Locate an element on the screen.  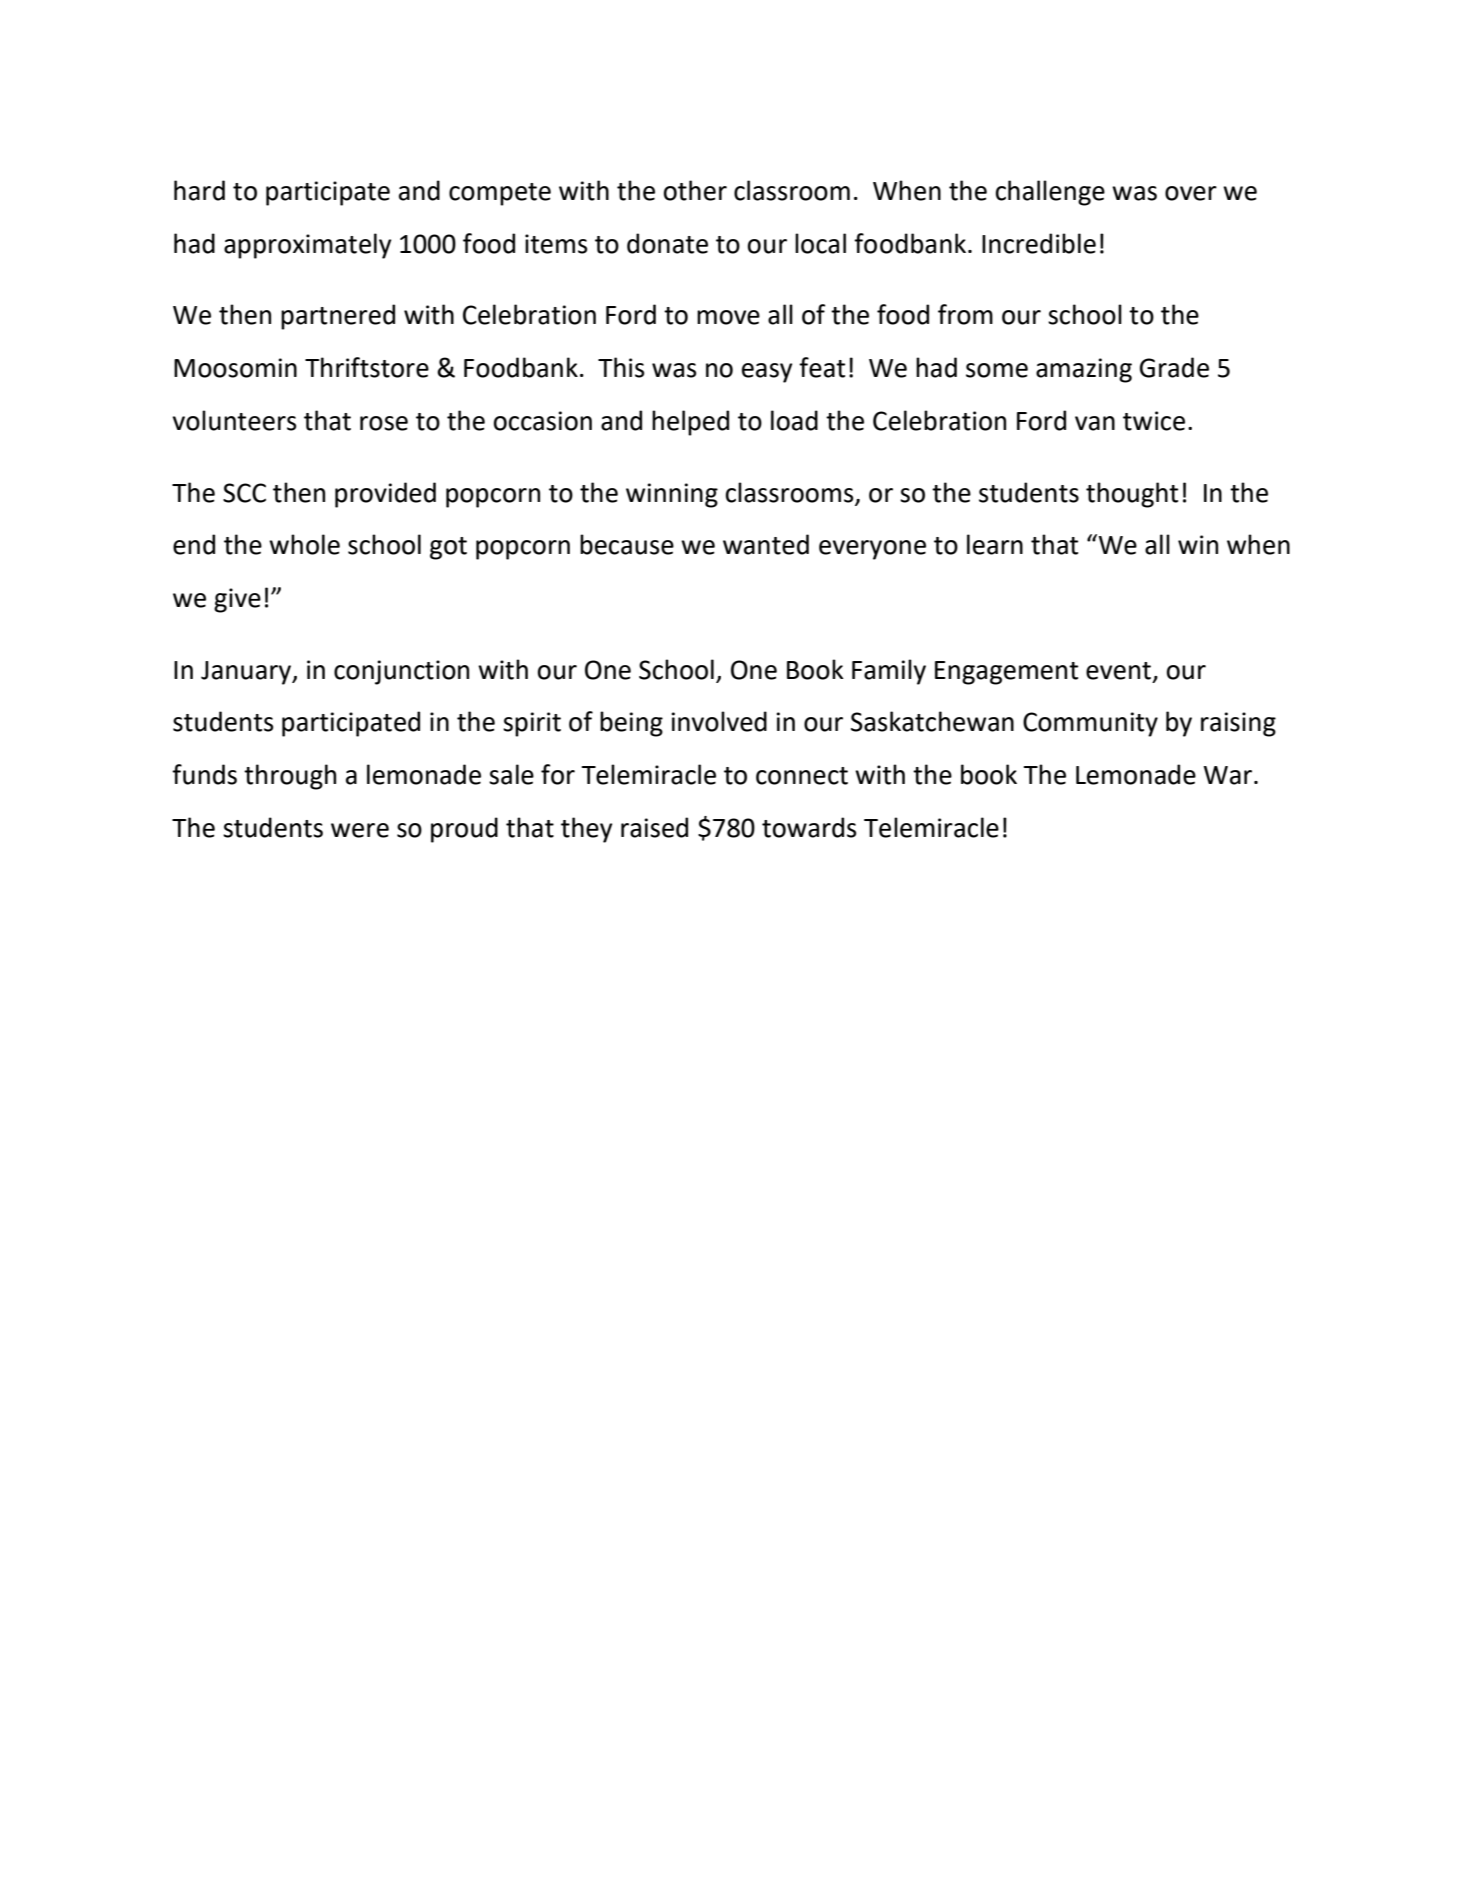
event is located at coordinates (1118, 671).
